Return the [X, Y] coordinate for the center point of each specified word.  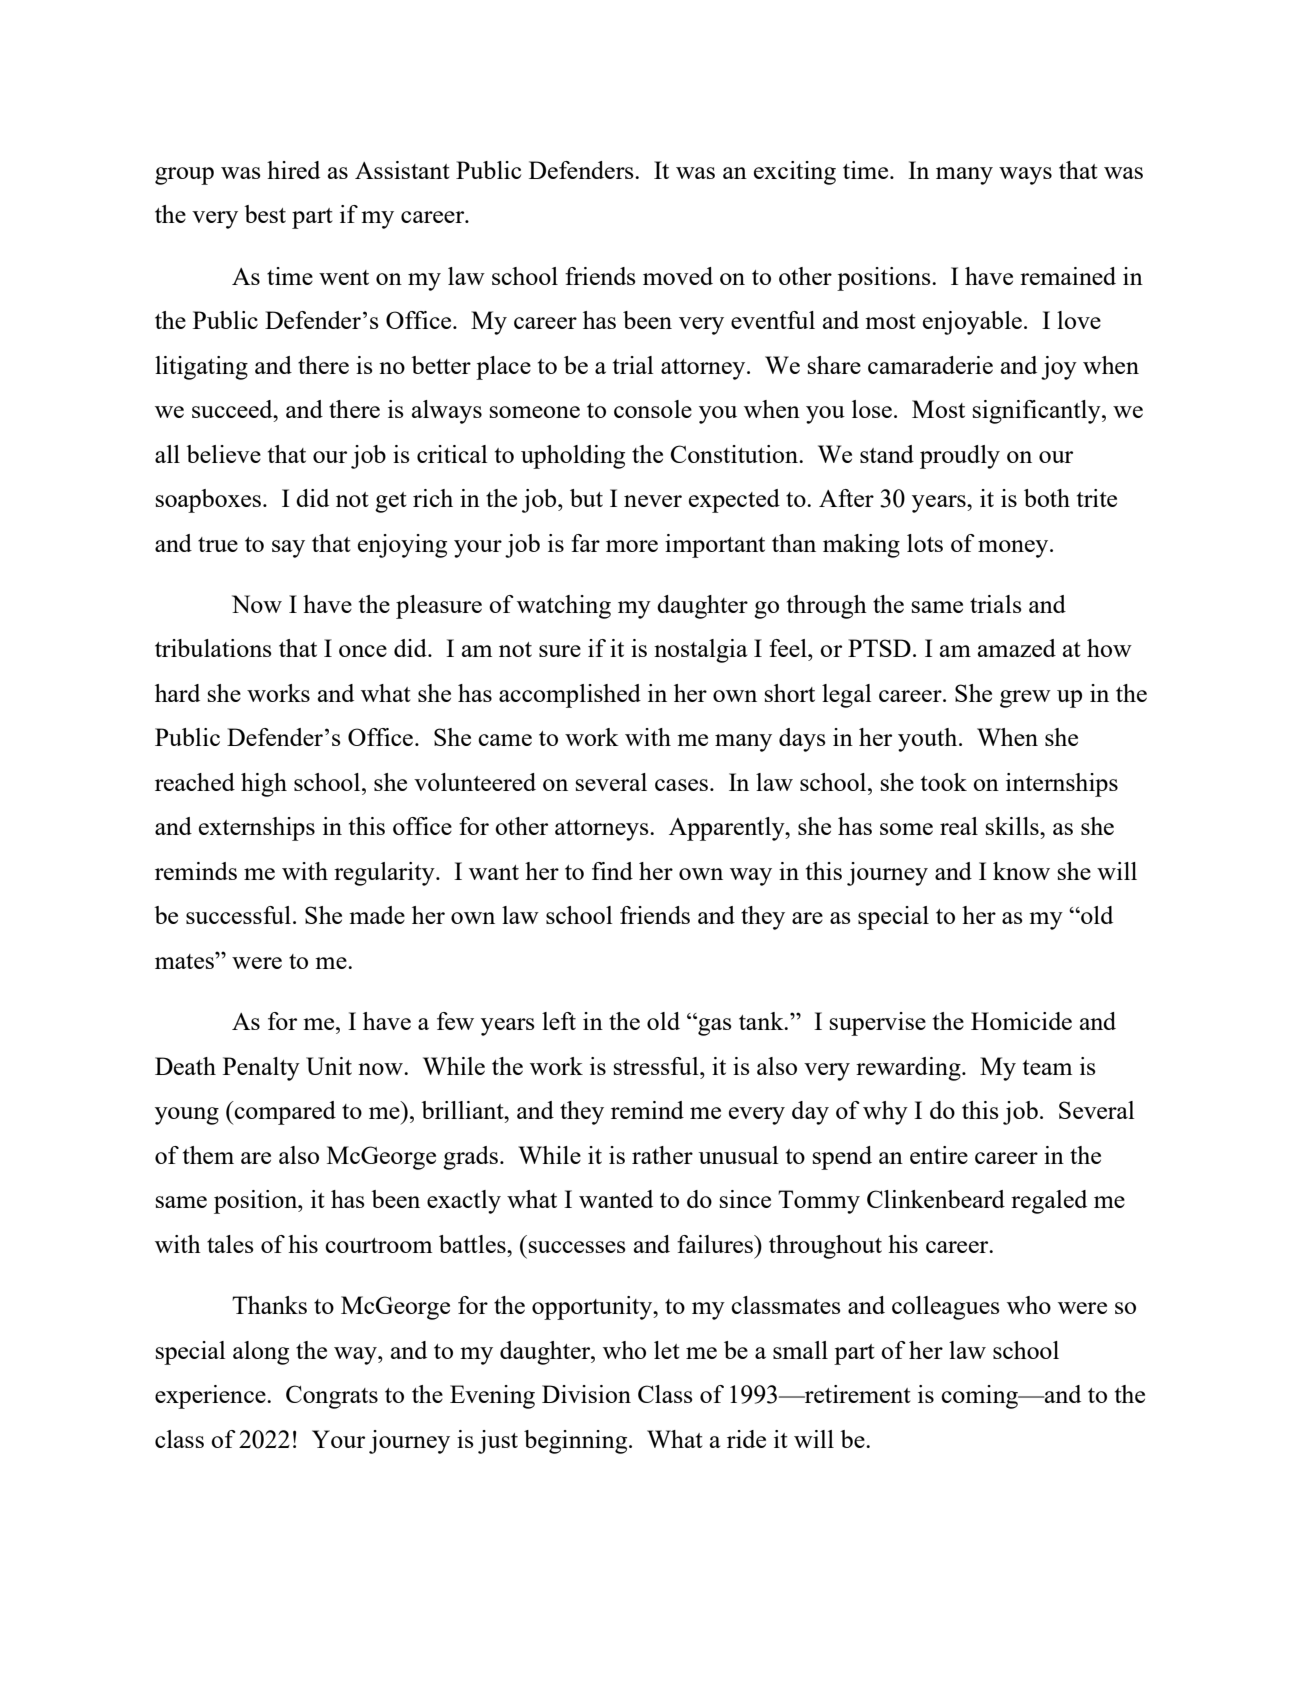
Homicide [1021, 1021]
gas [714, 1026]
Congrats [332, 1397]
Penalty [261, 1069]
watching [564, 607]
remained [1068, 276]
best [265, 214]
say [288, 549]
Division [586, 1394]
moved [678, 276]
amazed [1017, 648]
